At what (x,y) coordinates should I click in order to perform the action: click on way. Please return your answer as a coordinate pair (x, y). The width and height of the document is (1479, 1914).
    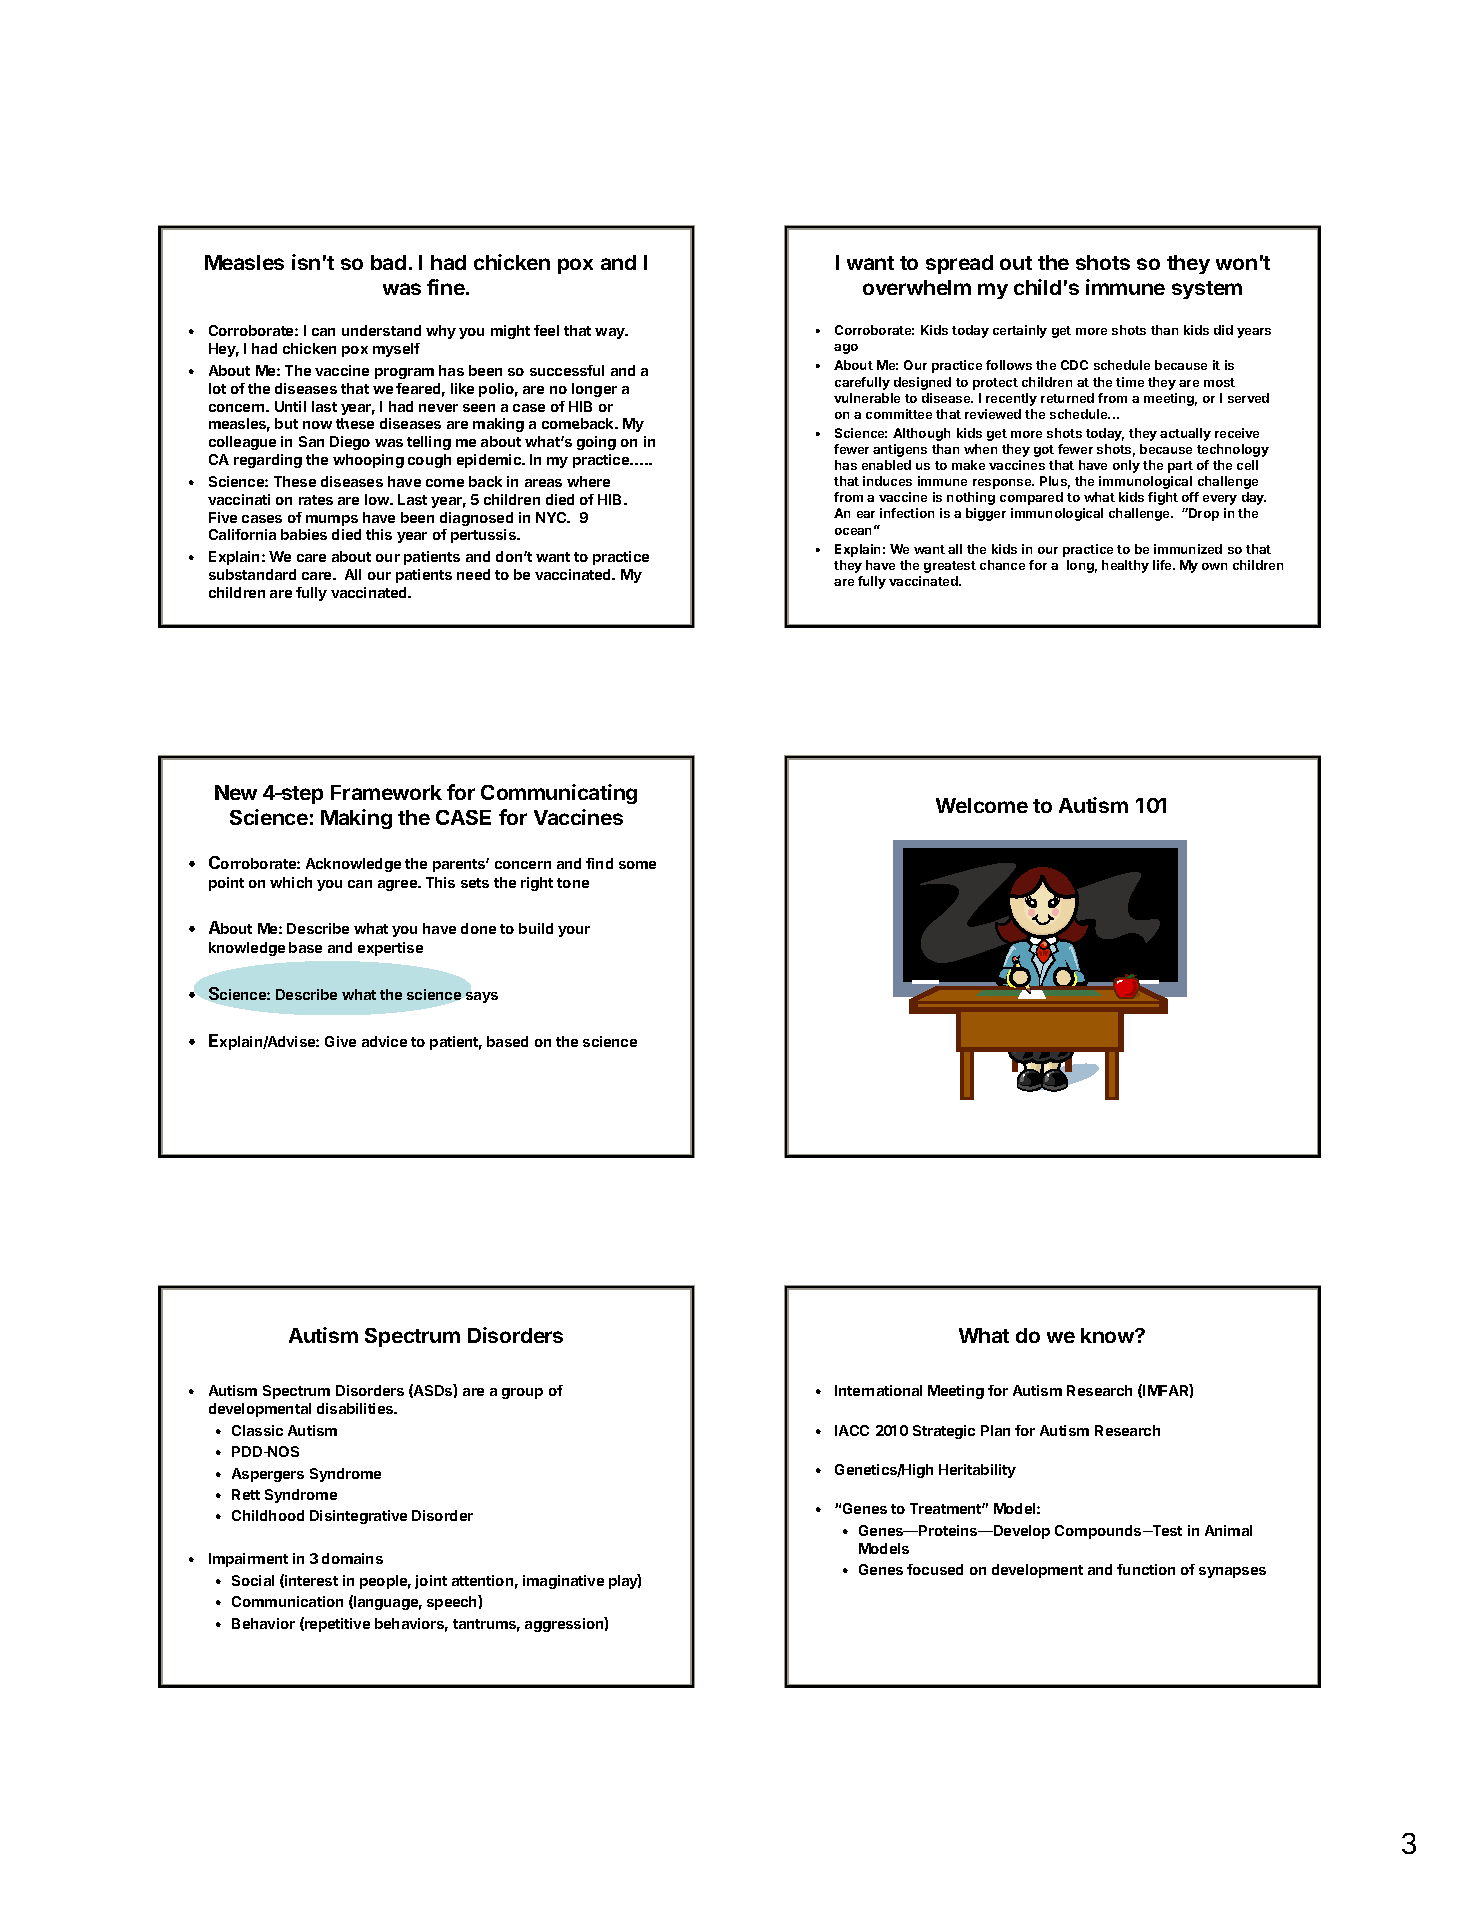
    Looking at the image, I should click on (611, 333).
